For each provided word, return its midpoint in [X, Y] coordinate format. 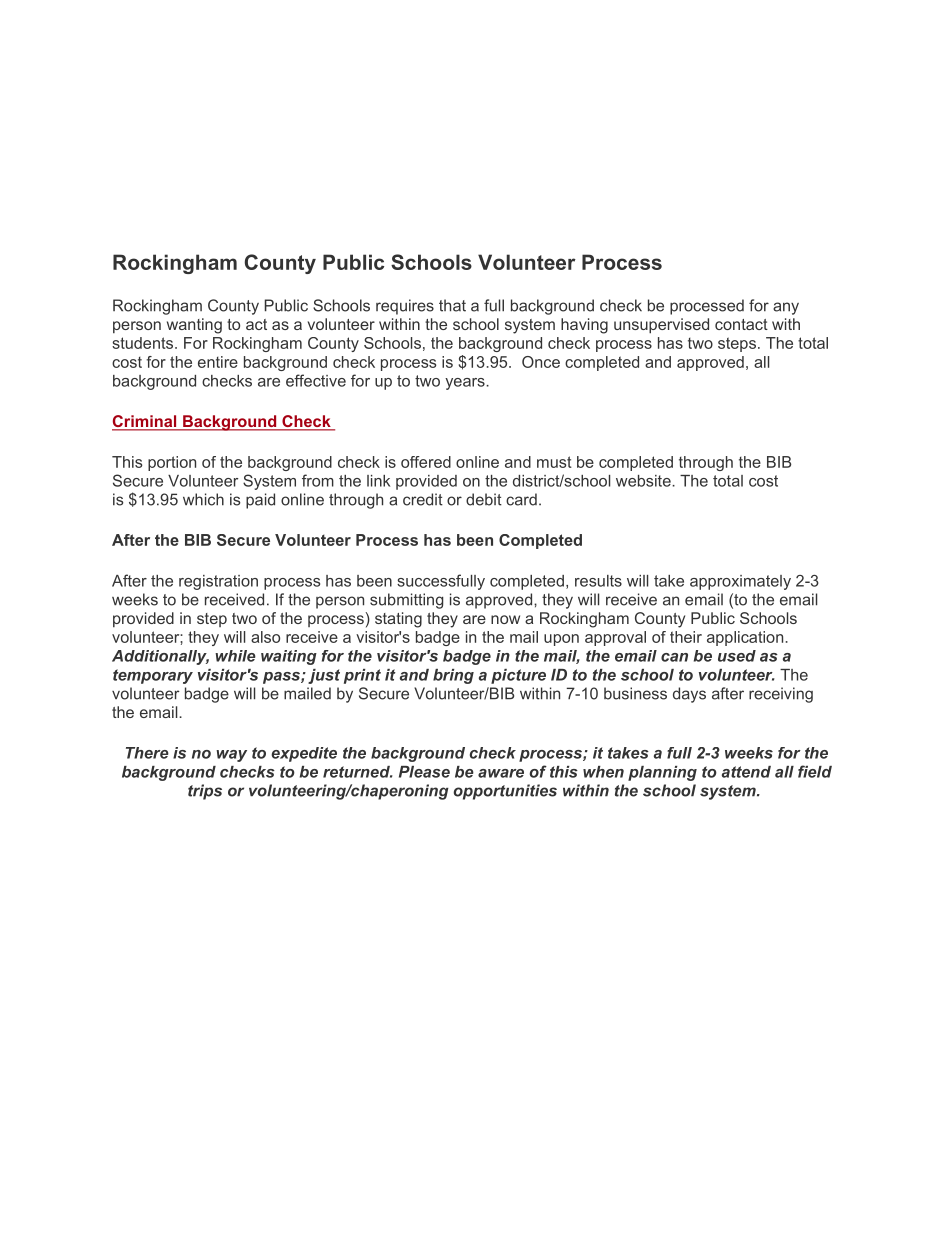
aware [501, 773]
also [265, 637]
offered [426, 462]
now [505, 619]
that [452, 305]
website [644, 481]
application [745, 638]
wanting [194, 326]
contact [741, 324]
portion [172, 463]
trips [205, 792]
